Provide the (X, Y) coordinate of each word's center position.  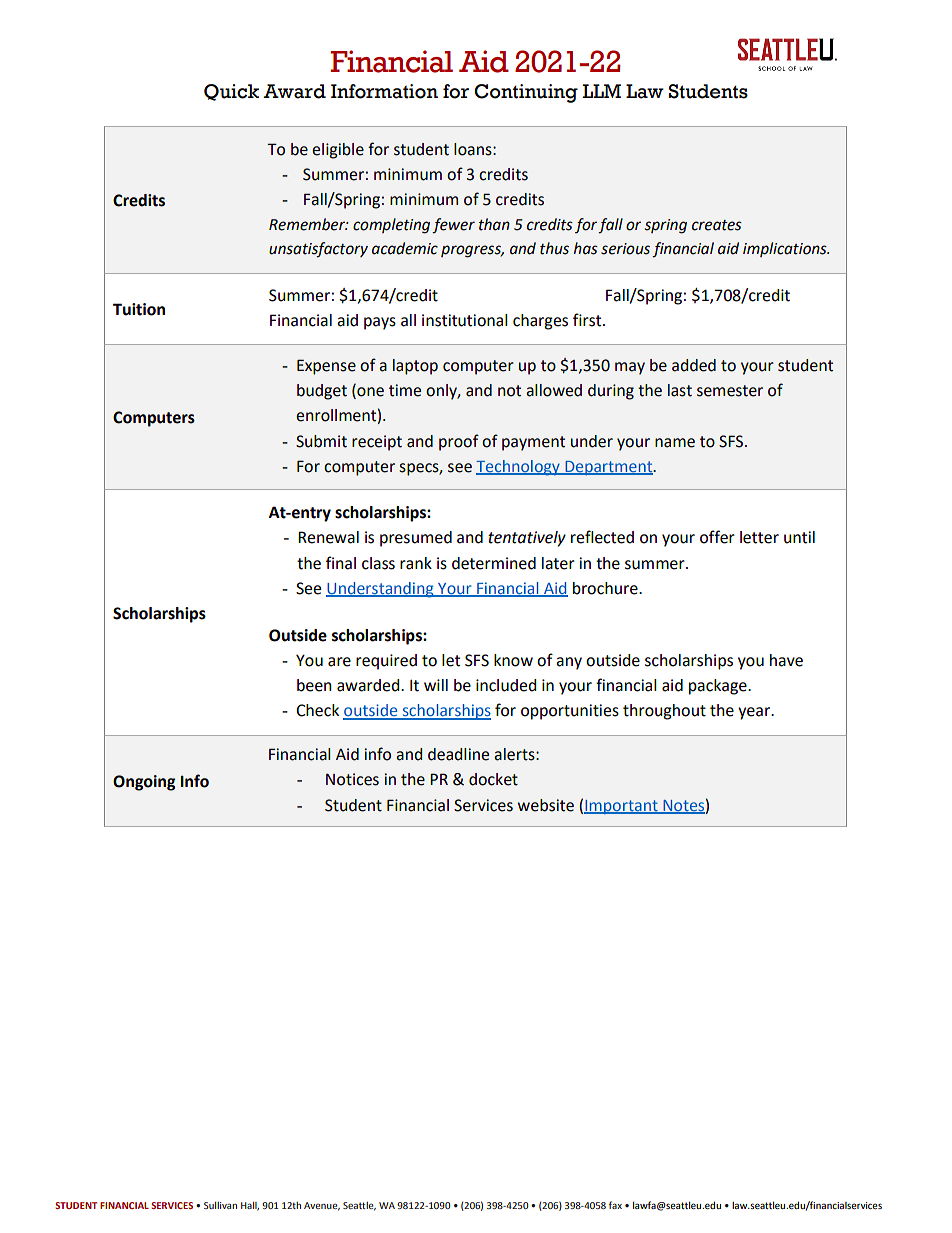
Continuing (526, 93)
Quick (231, 92)
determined (494, 563)
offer (717, 537)
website (546, 805)
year (755, 713)
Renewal (328, 537)
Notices (352, 779)
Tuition (139, 309)
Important (622, 807)
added (694, 365)
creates (717, 225)
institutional (465, 320)
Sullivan (220, 1205)
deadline (458, 754)
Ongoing (144, 783)
